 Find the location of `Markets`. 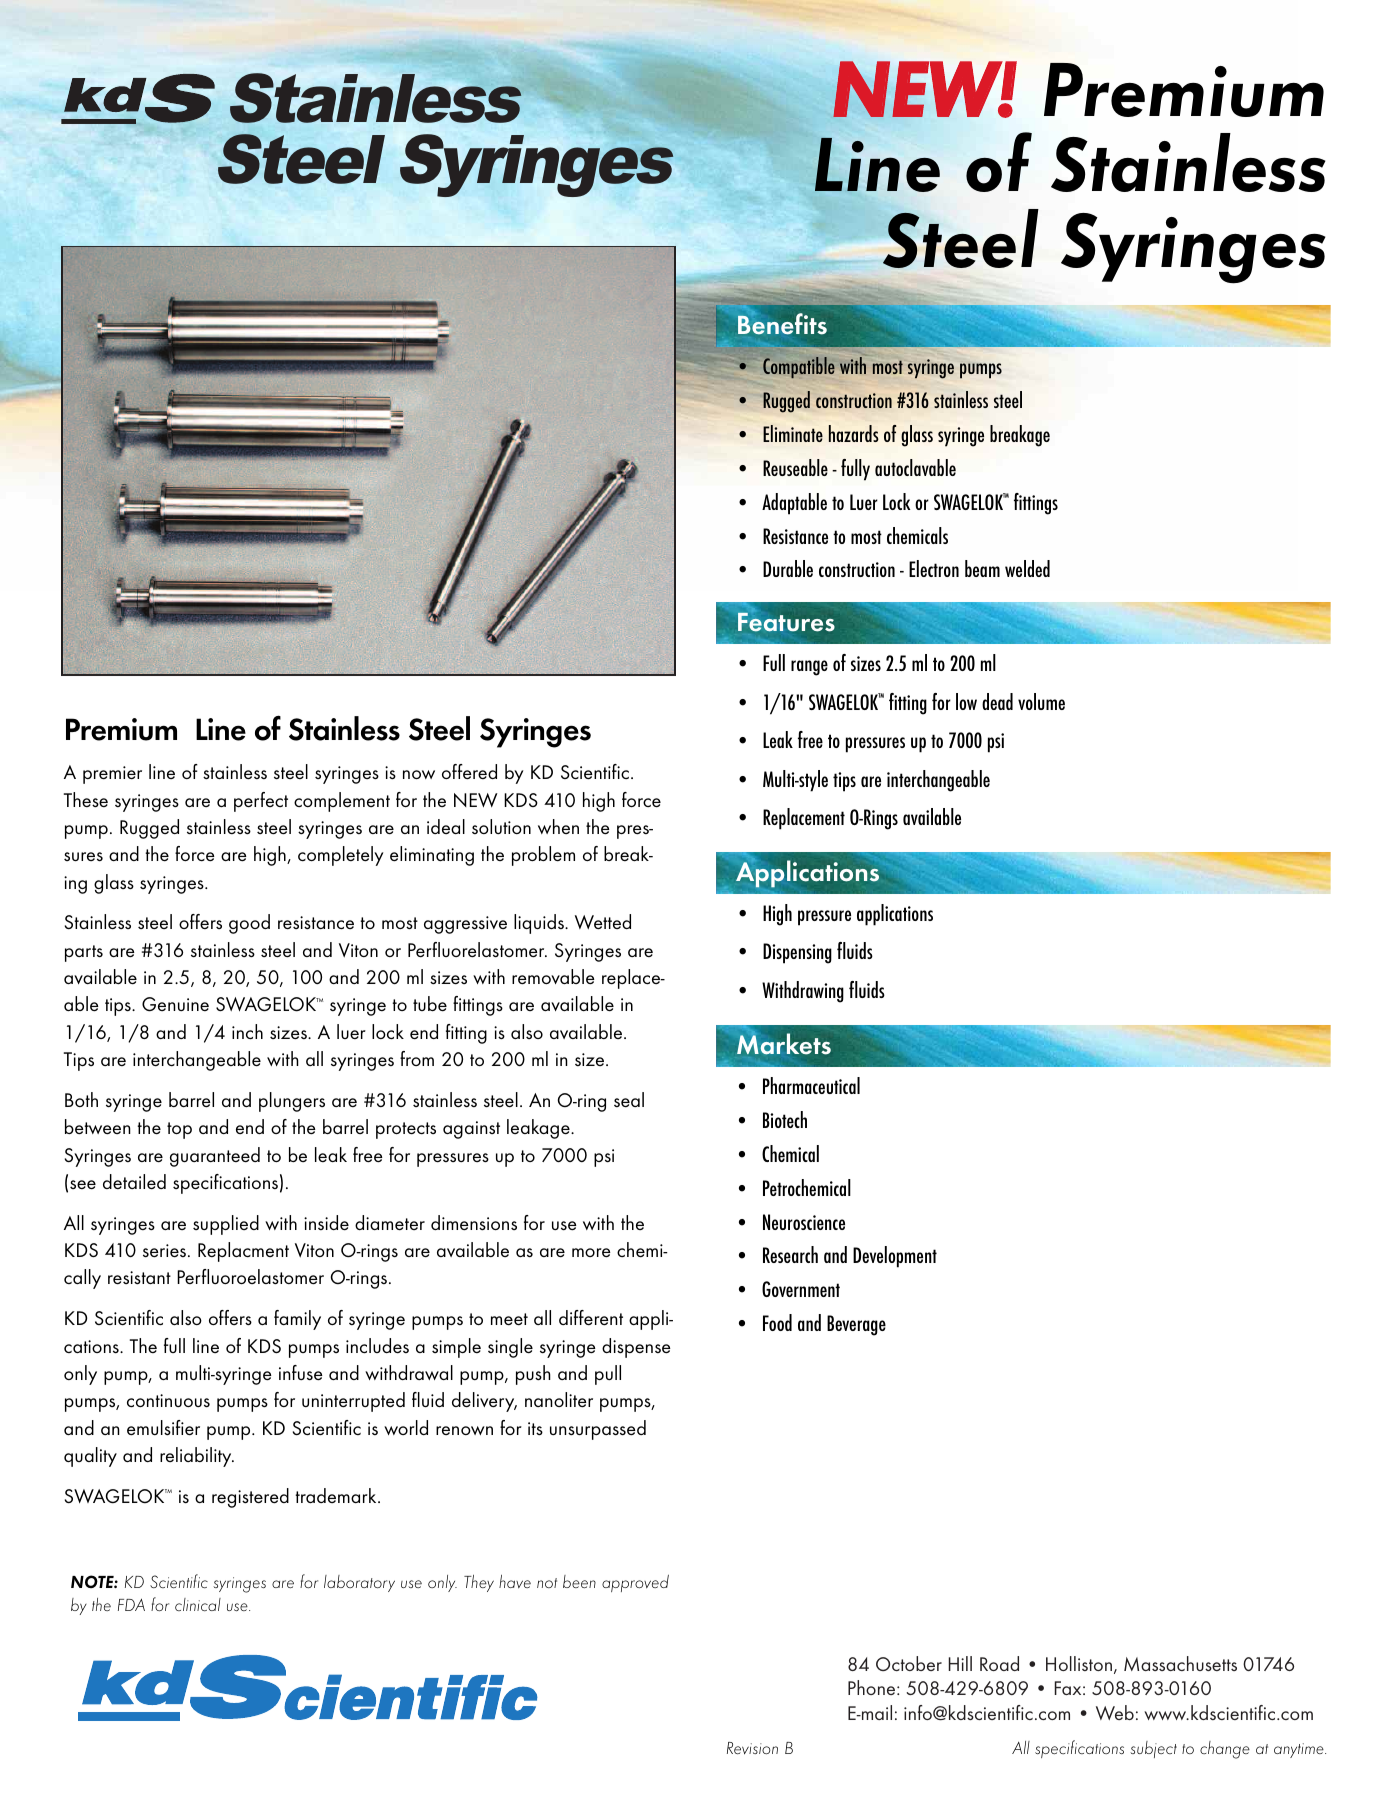

Markets is located at coordinates (784, 1045).
